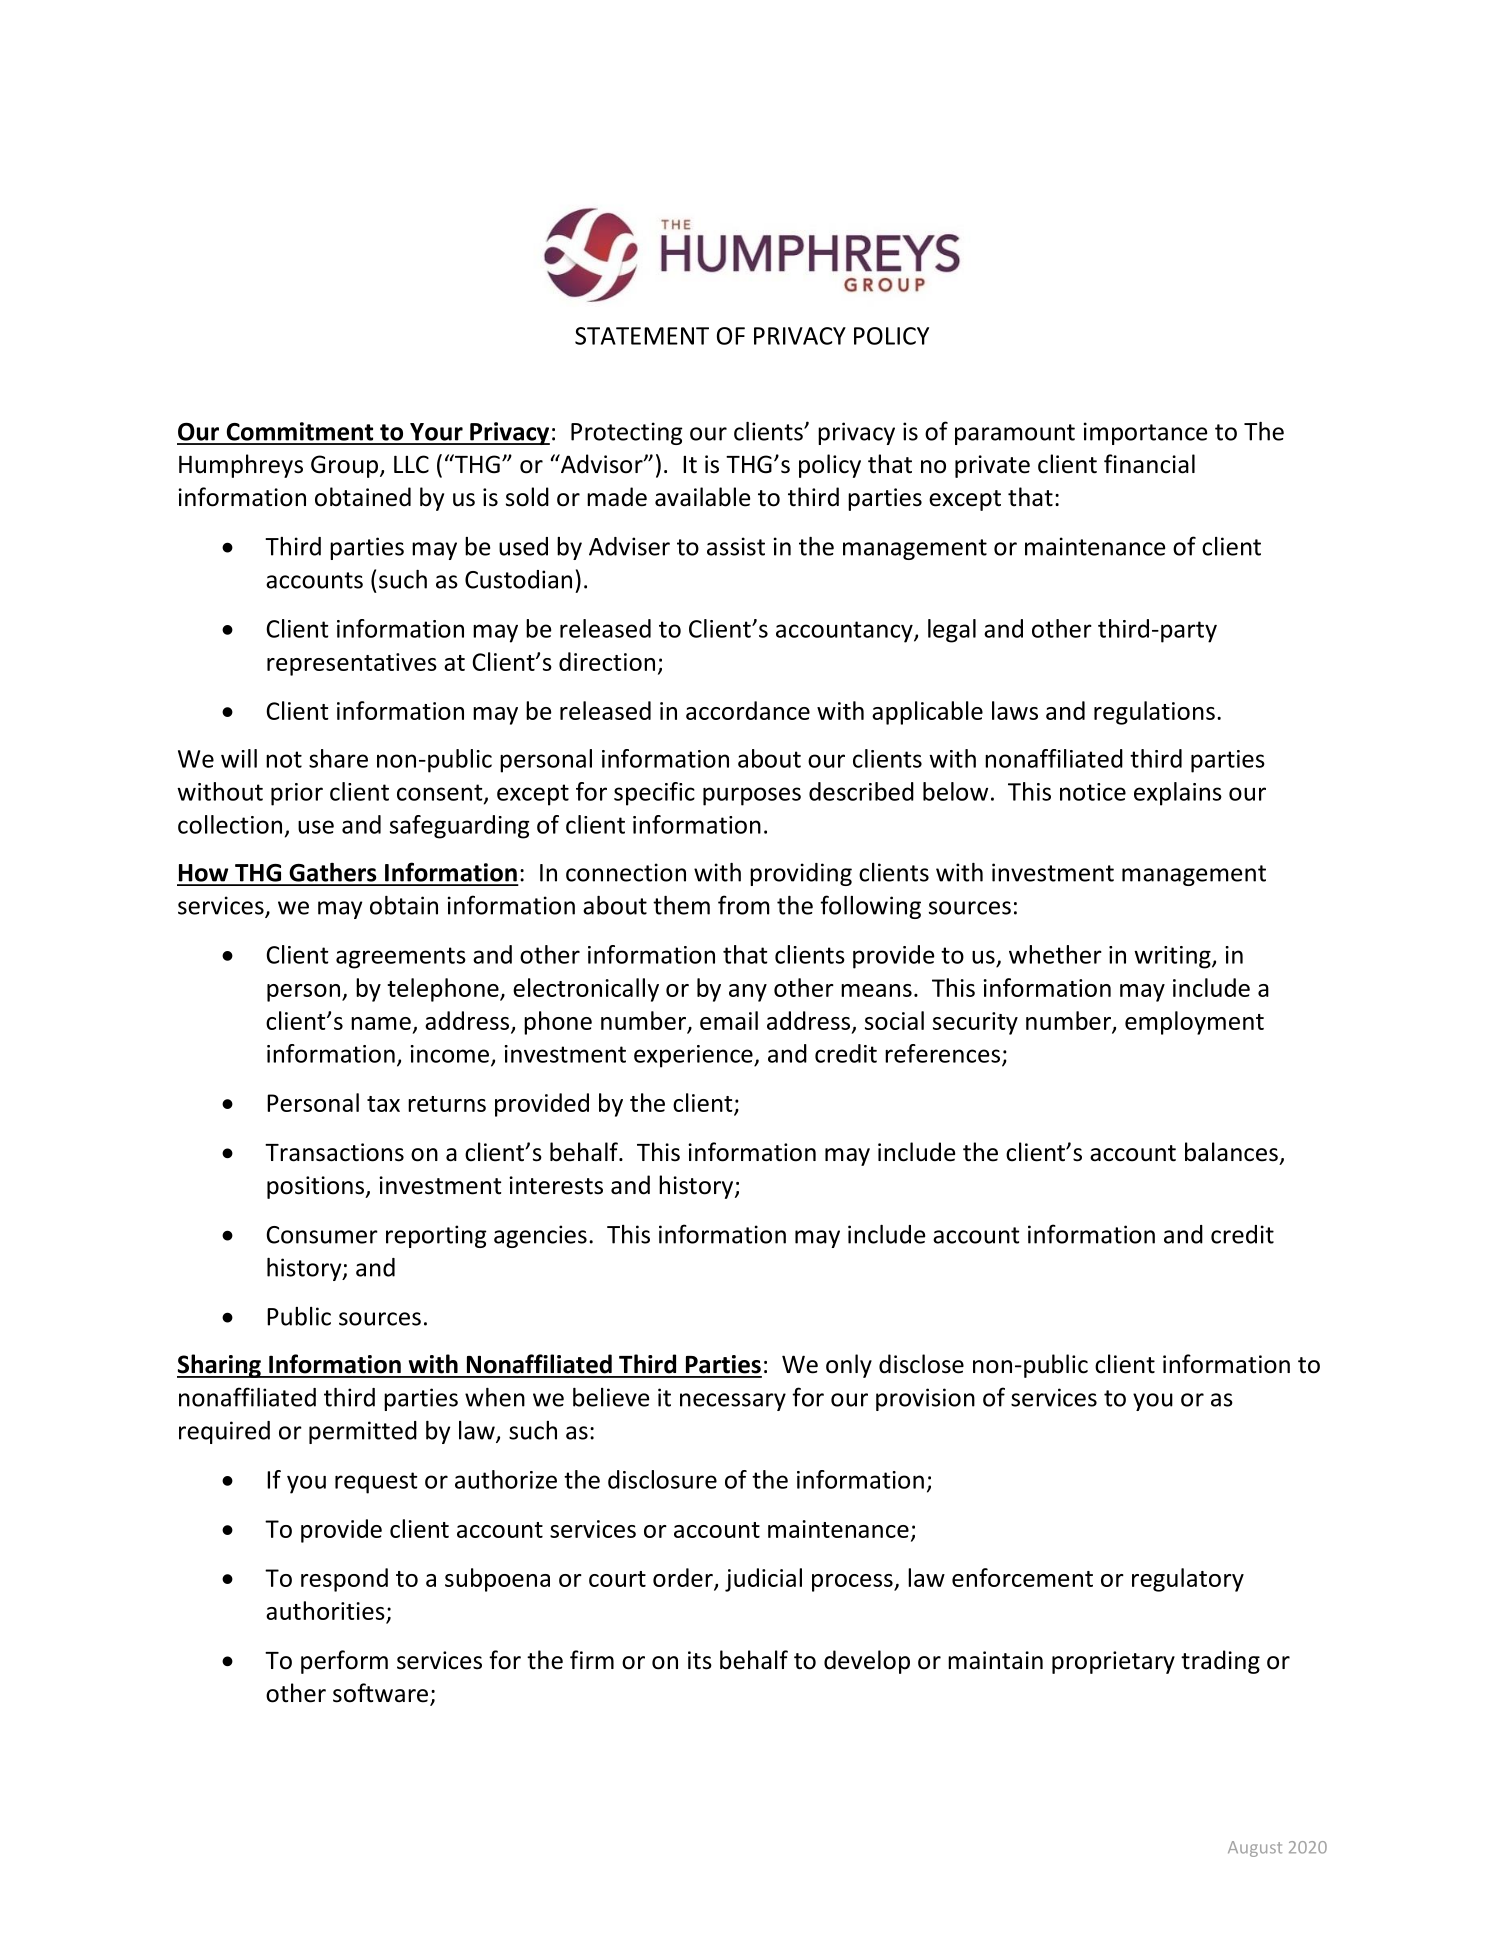 The image size is (1504, 1947). Describe the element at coordinates (383, 1104) in the screenshot. I see `tax` at that location.
